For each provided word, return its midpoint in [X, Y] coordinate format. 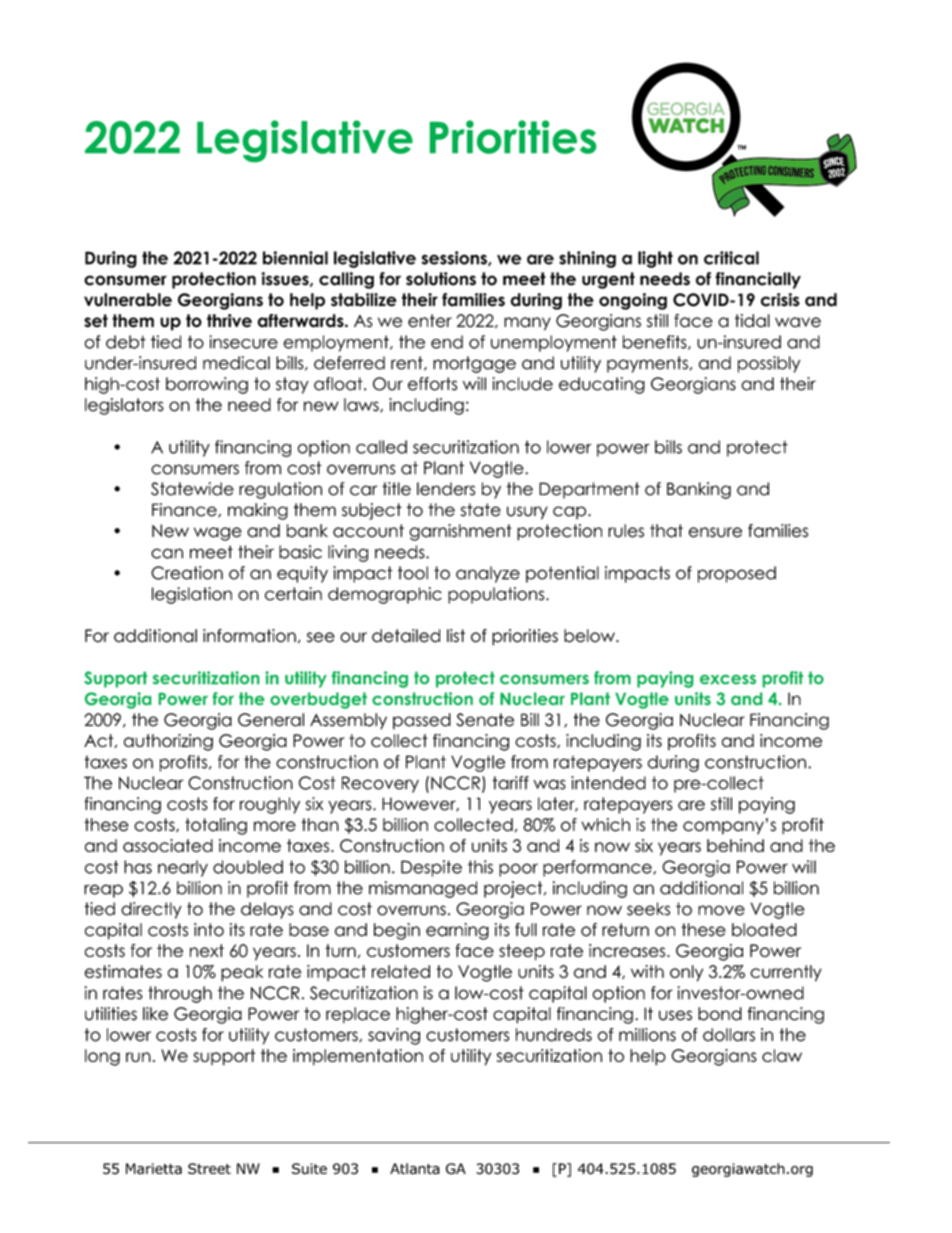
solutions [441, 279]
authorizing [168, 742]
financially [758, 280]
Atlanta [415, 1169]
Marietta [154, 1169]
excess [728, 679]
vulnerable [128, 300]
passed [422, 721]
